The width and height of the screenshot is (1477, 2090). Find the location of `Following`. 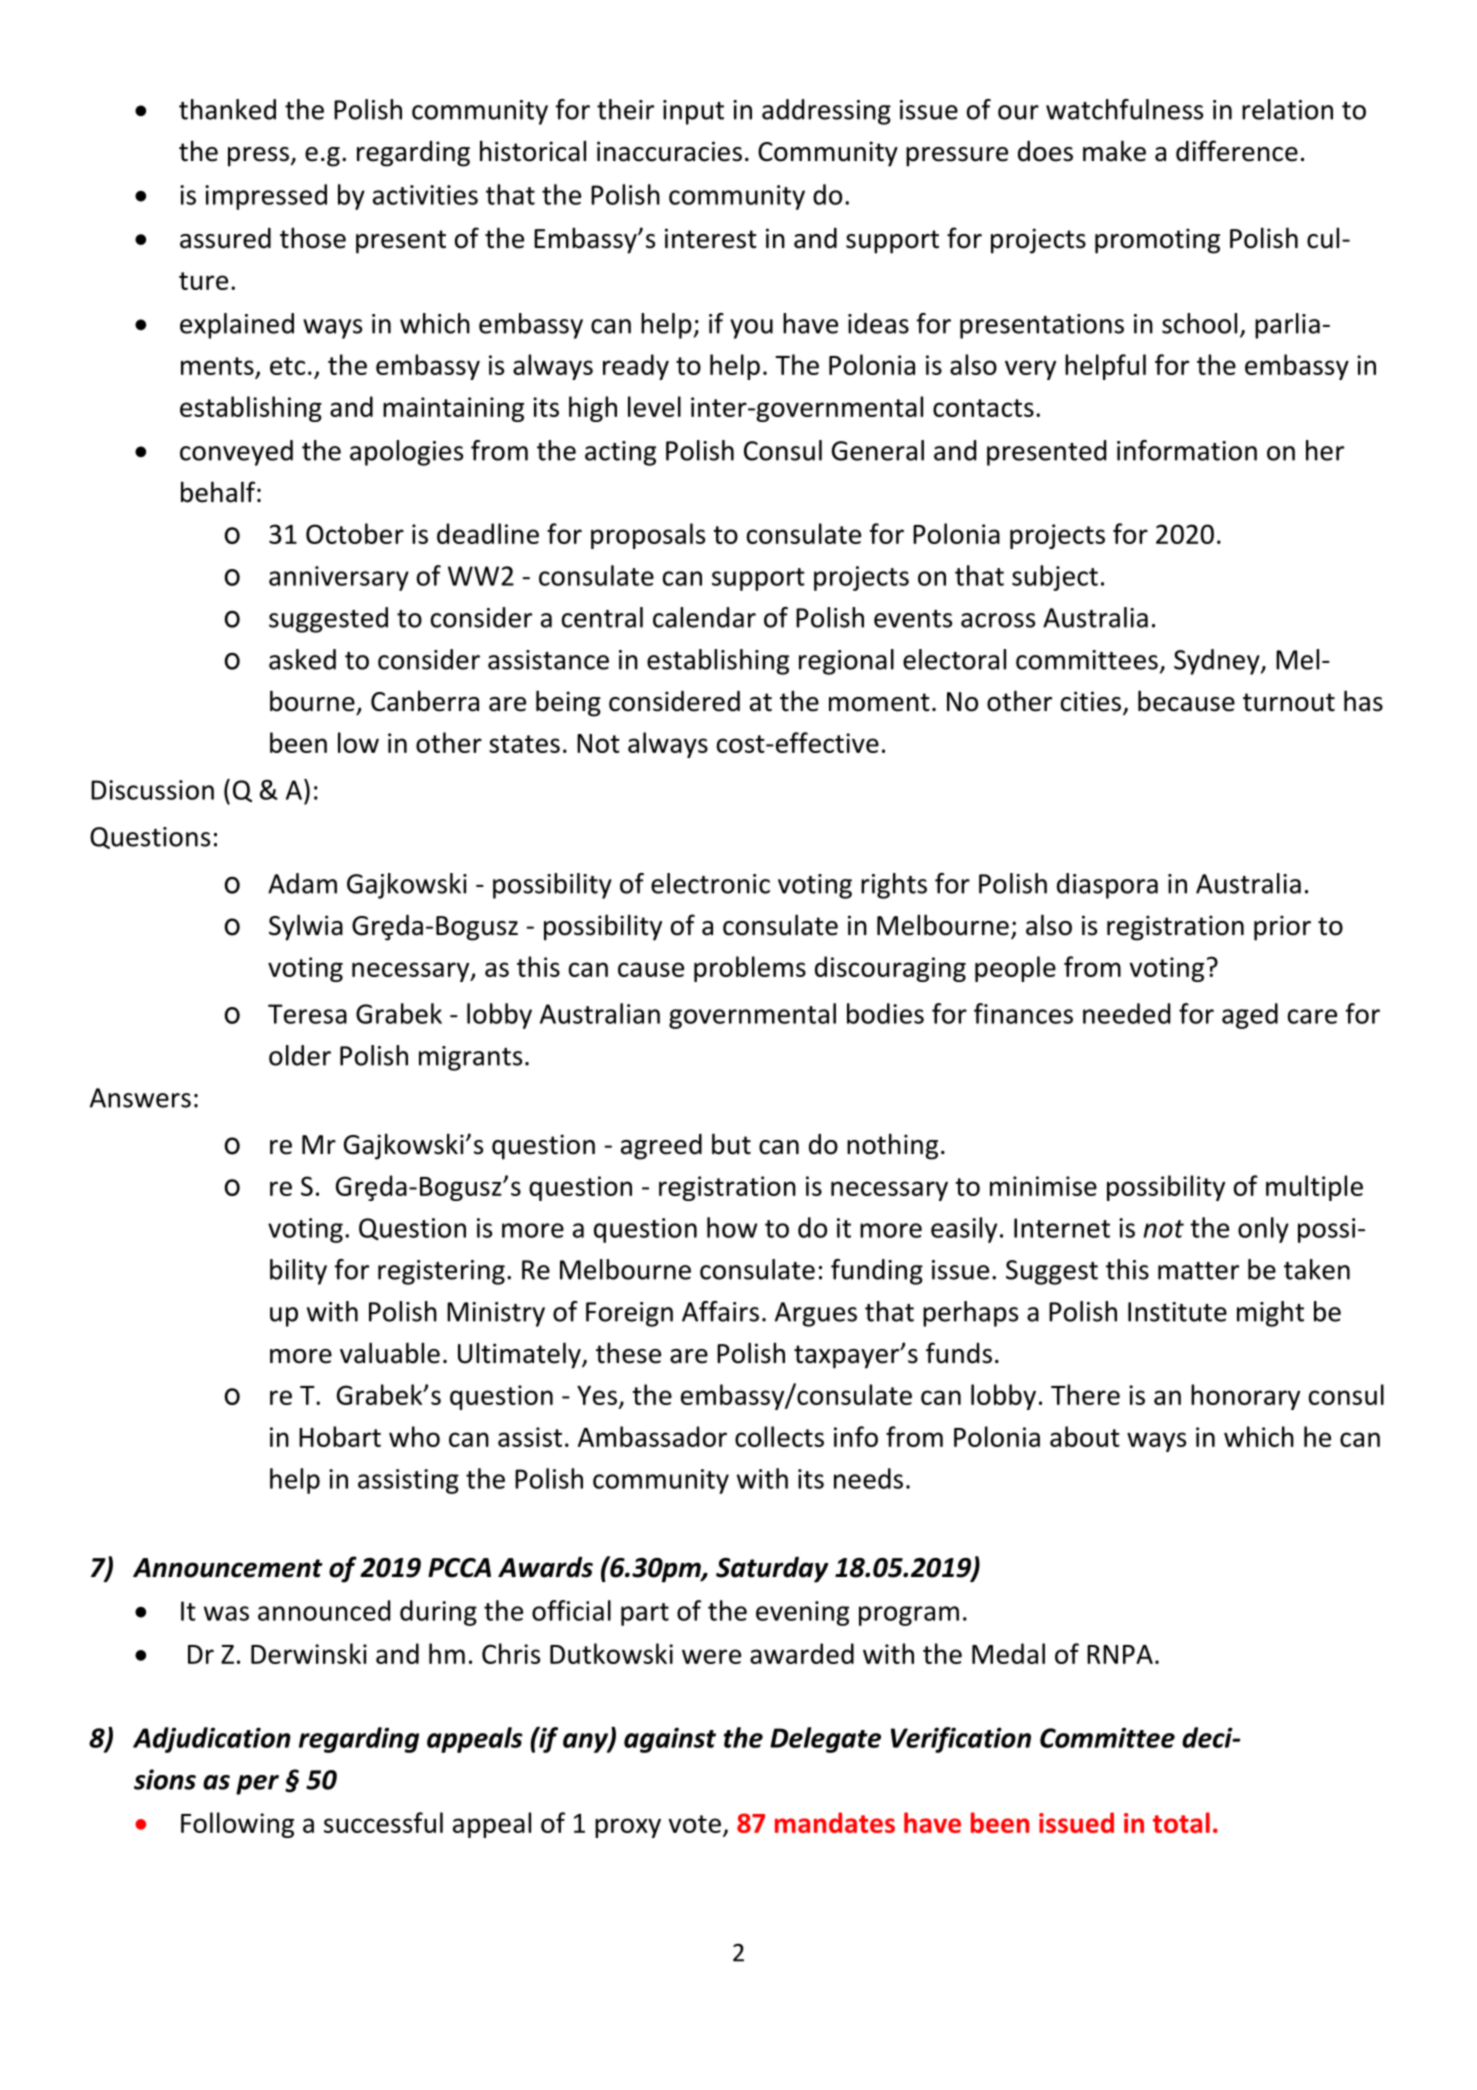

Following is located at coordinates (237, 1825).
